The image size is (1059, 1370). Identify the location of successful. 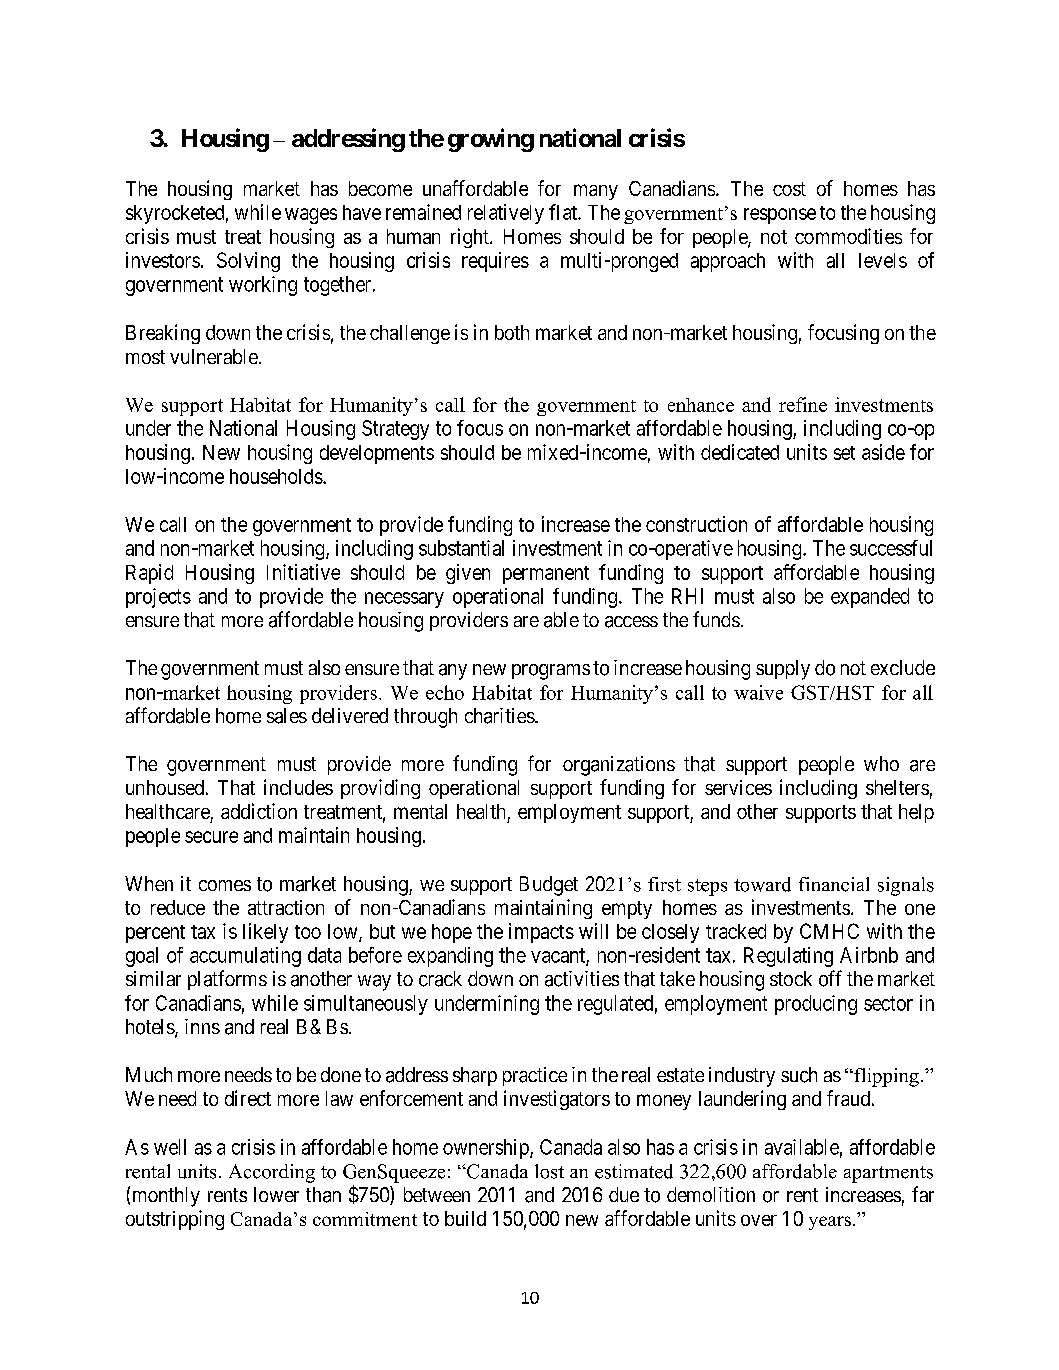
(891, 548).
